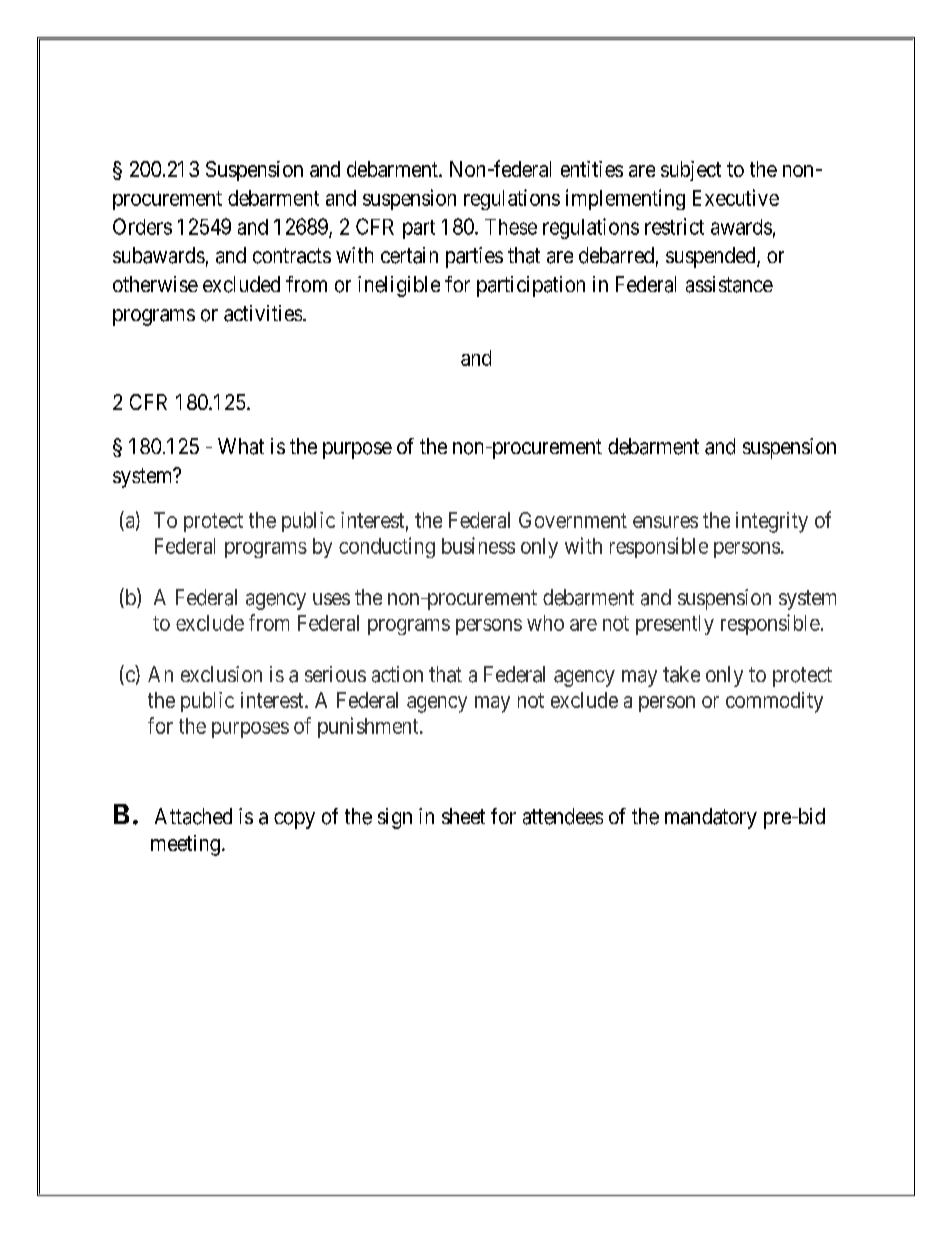 This screenshot has height=1233, width=952. What do you see at coordinates (241, 446) in the screenshot?
I see `What` at bounding box center [241, 446].
